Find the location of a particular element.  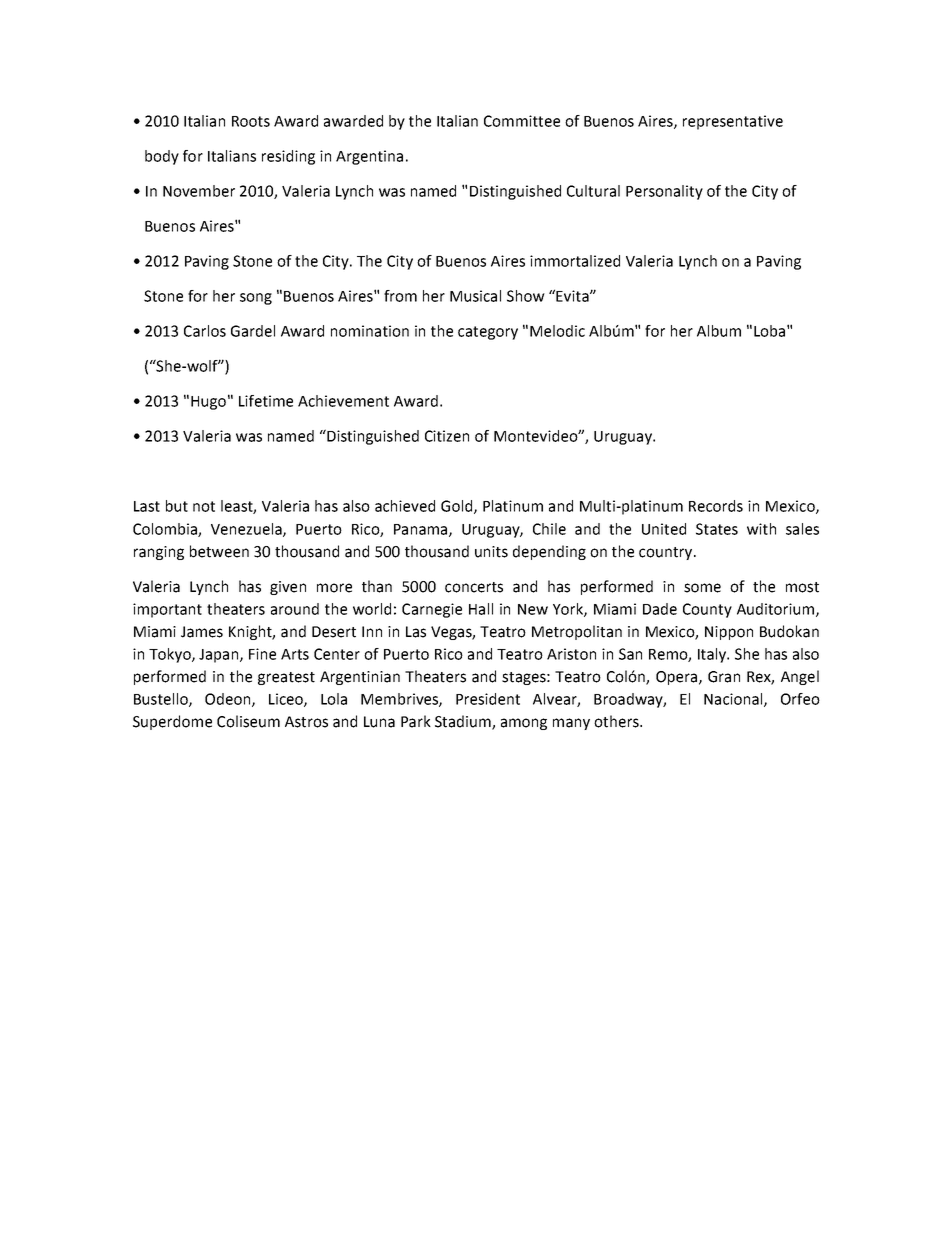

Album is located at coordinates (719, 331).
